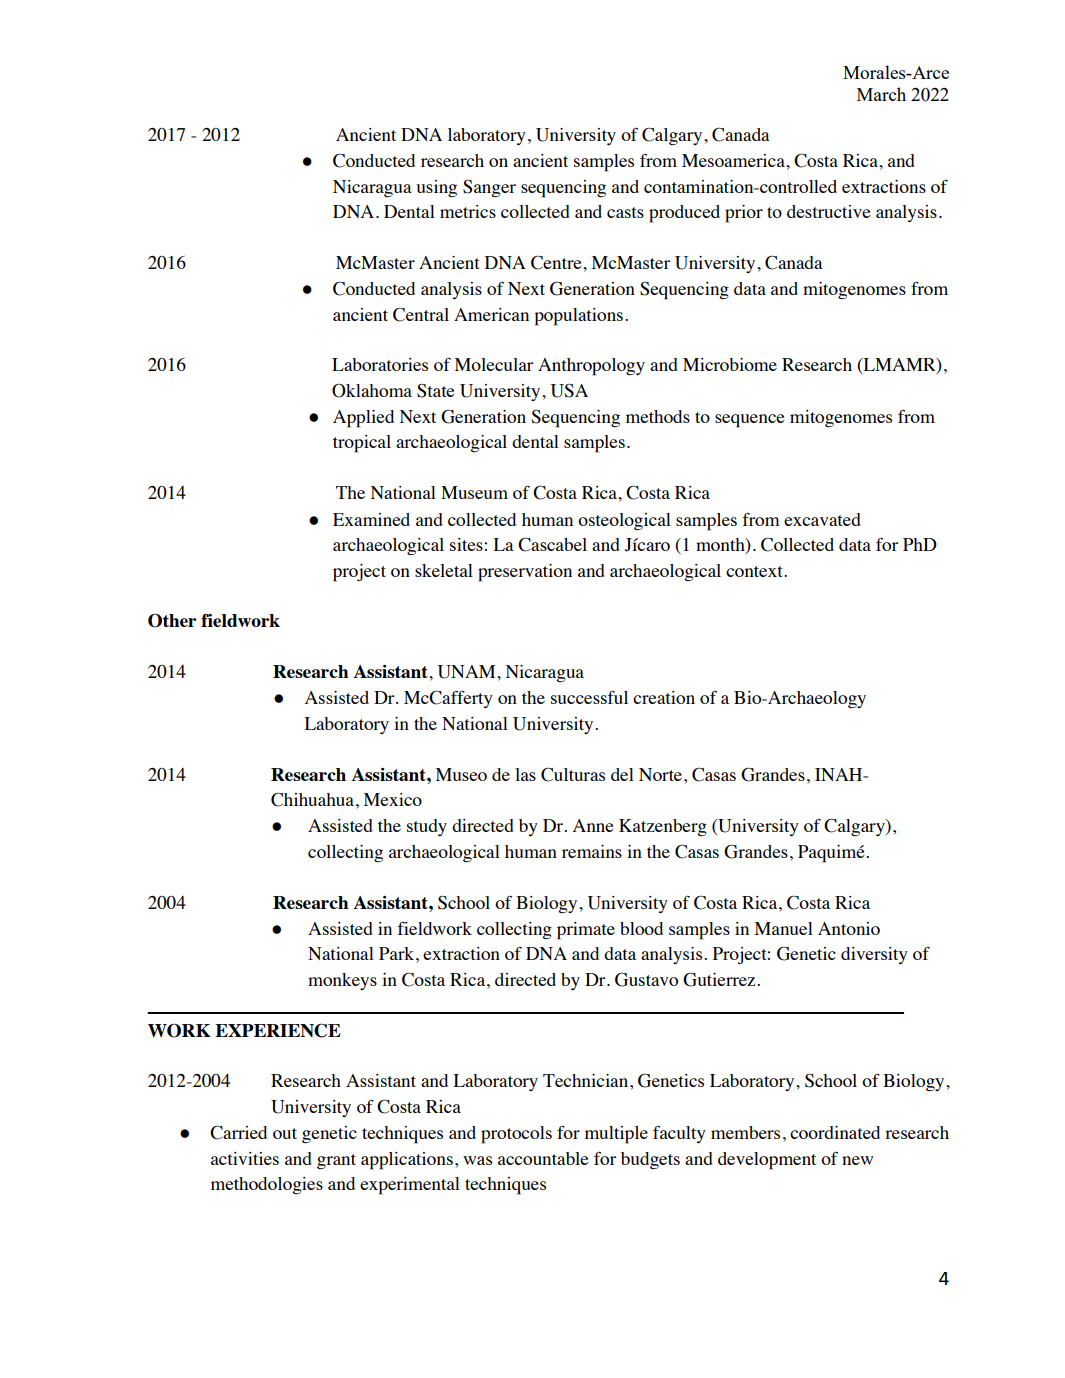  I want to click on Sanger, so click(489, 188).
